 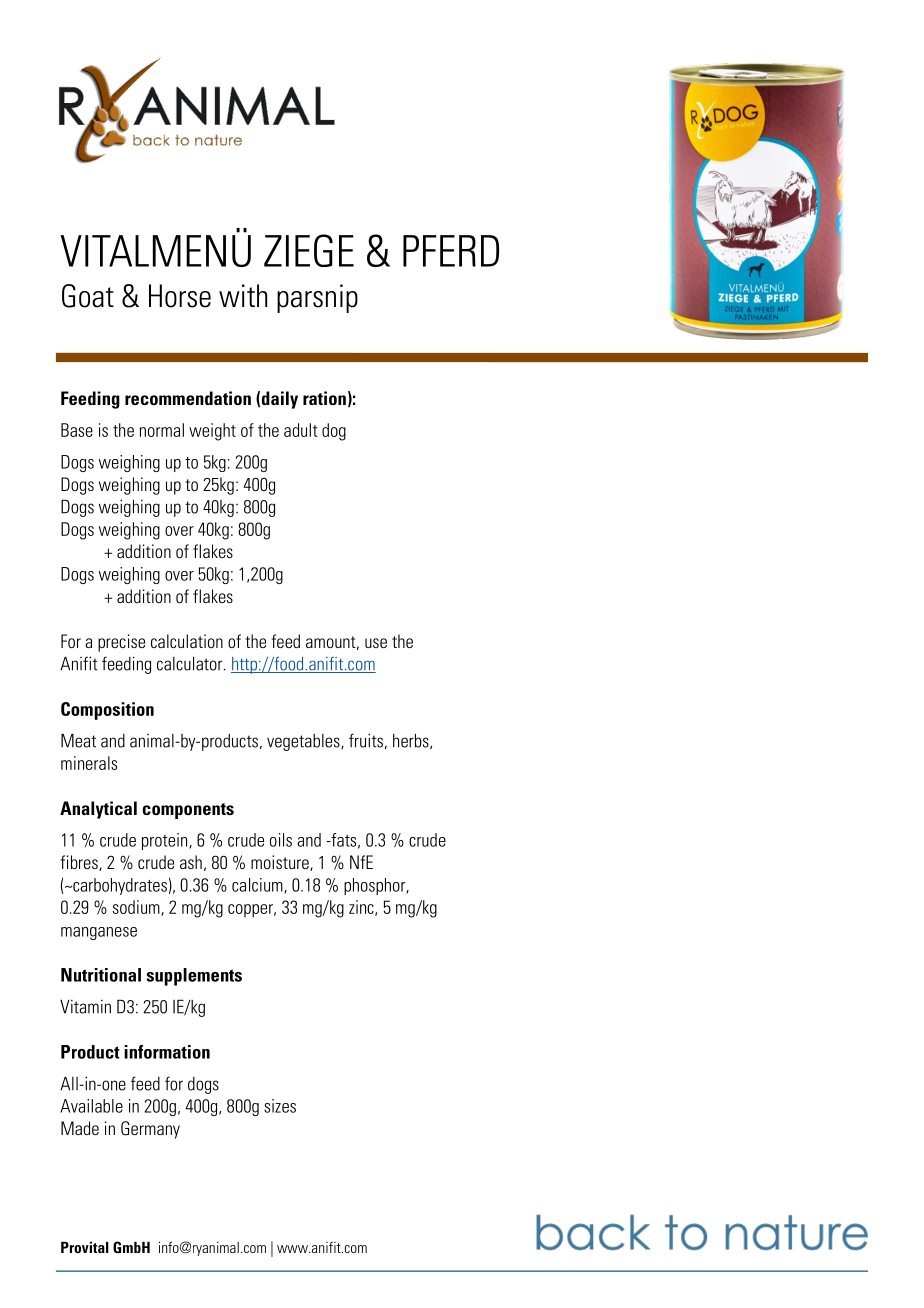 I want to click on Goat, so click(x=88, y=296).
